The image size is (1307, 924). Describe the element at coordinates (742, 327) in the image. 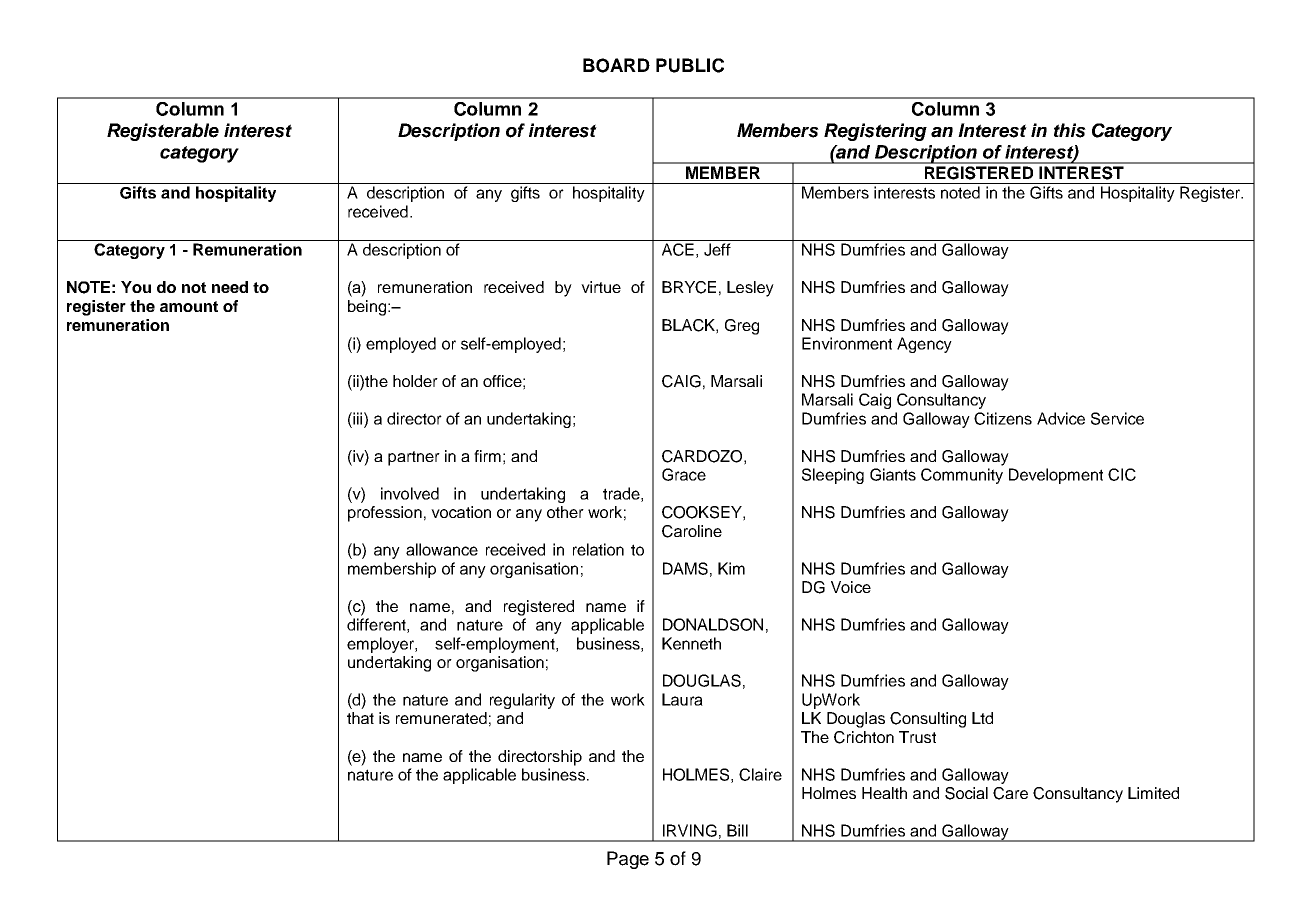

I see `Greg` at that location.
